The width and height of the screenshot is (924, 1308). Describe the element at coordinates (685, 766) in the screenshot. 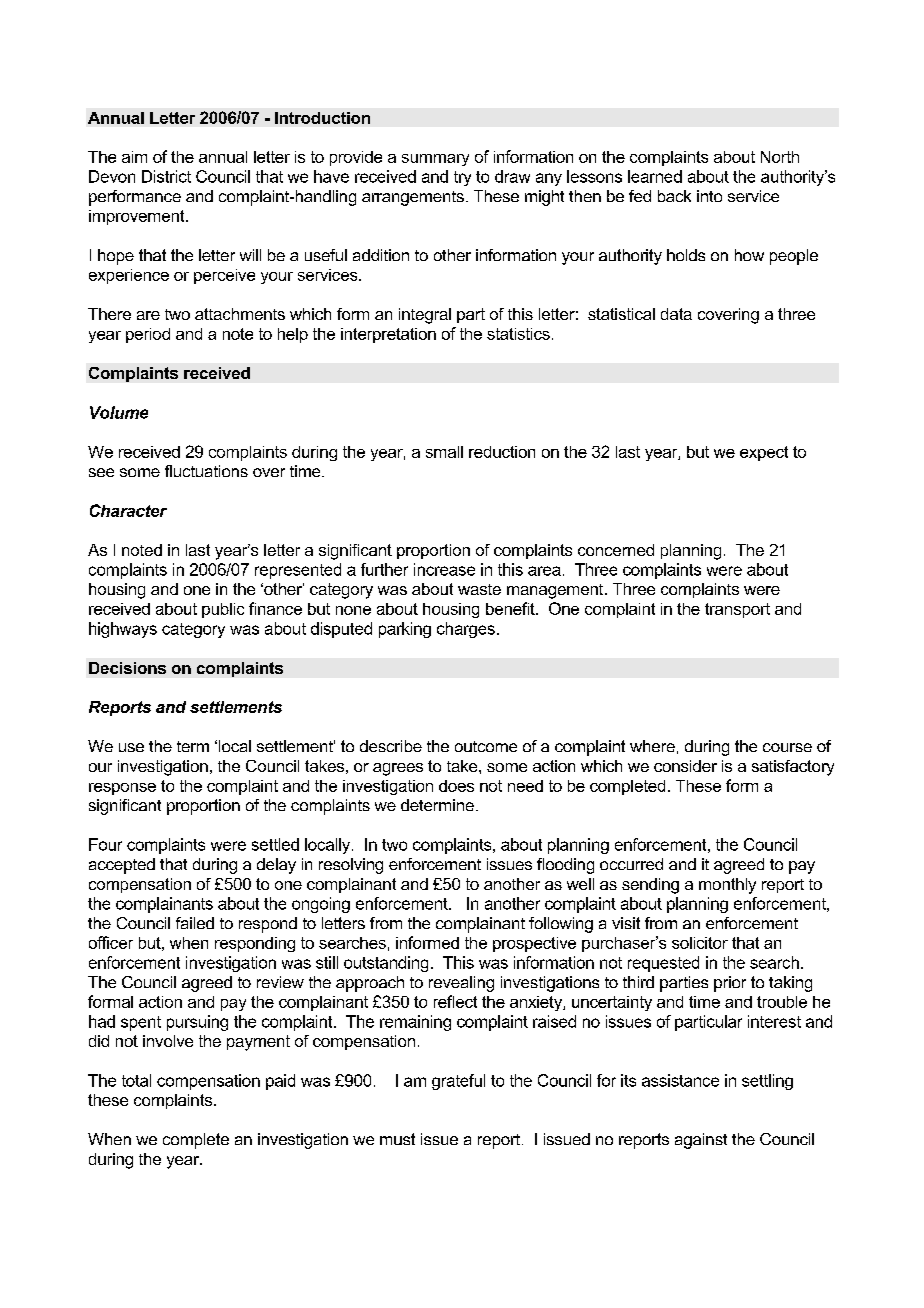

I see `consider` at that location.
